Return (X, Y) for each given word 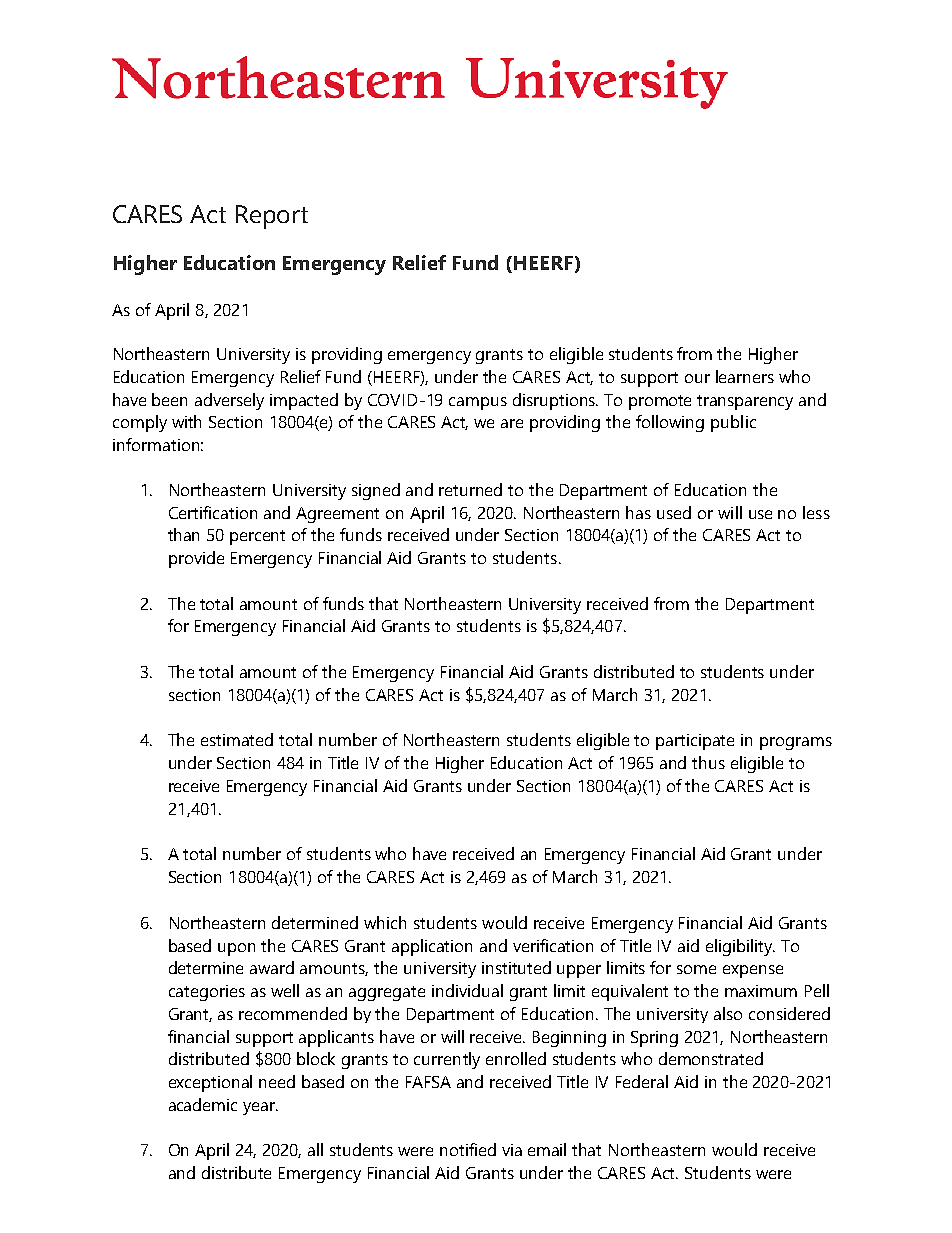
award (272, 967)
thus (708, 762)
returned (470, 489)
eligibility (740, 947)
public (733, 423)
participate (695, 742)
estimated (237, 739)
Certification (213, 512)
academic (203, 1104)
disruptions (555, 401)
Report (272, 217)
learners (745, 376)
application (432, 947)
